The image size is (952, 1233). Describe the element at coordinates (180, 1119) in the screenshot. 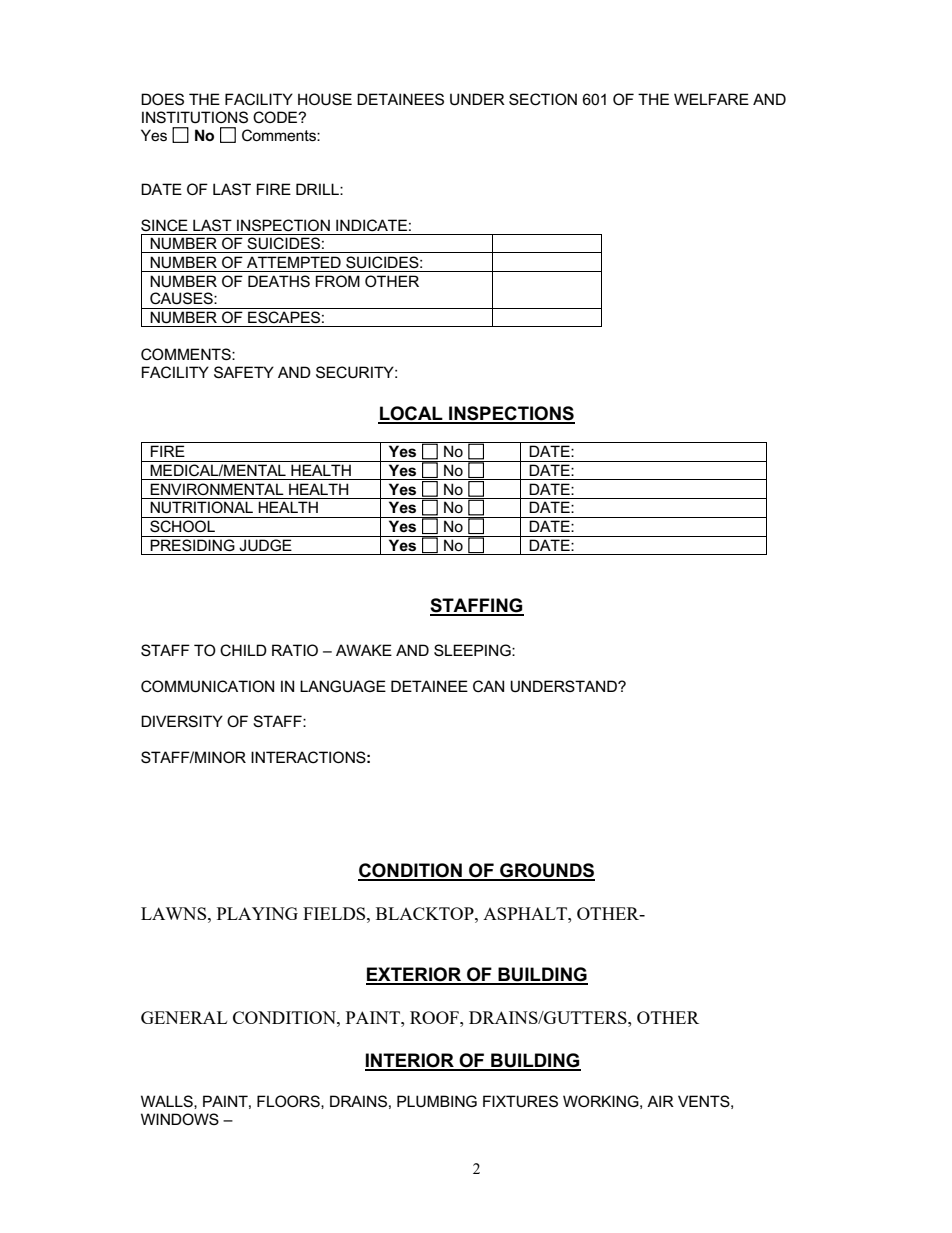

I see `WINDOWS` at that location.
